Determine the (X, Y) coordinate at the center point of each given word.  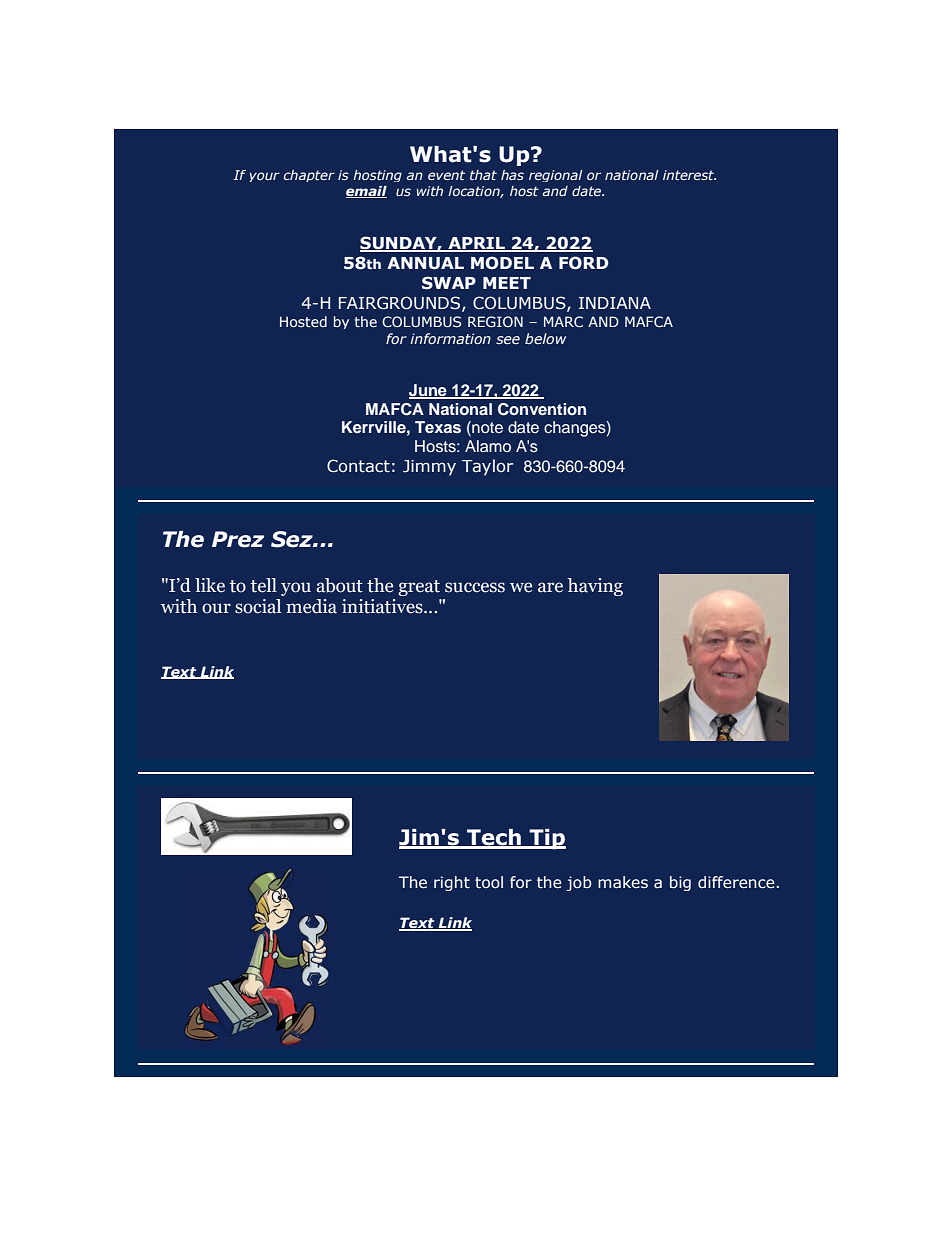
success (475, 587)
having (595, 587)
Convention (542, 409)
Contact (358, 466)
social (258, 606)
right (452, 883)
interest (689, 175)
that (483, 175)
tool (489, 882)
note (486, 428)
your (264, 177)
